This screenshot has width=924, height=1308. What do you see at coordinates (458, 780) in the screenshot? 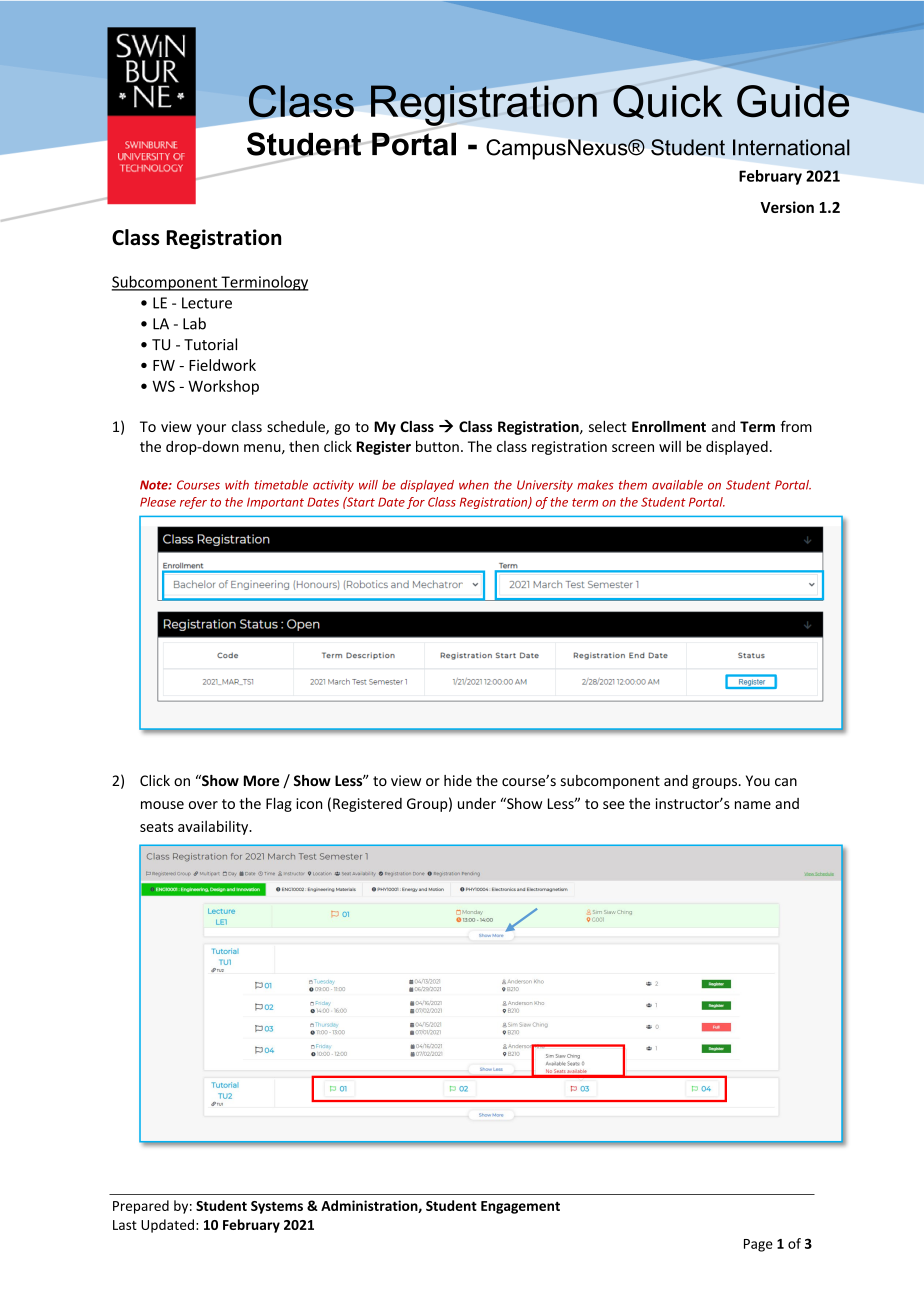
I see `hide` at bounding box center [458, 780].
